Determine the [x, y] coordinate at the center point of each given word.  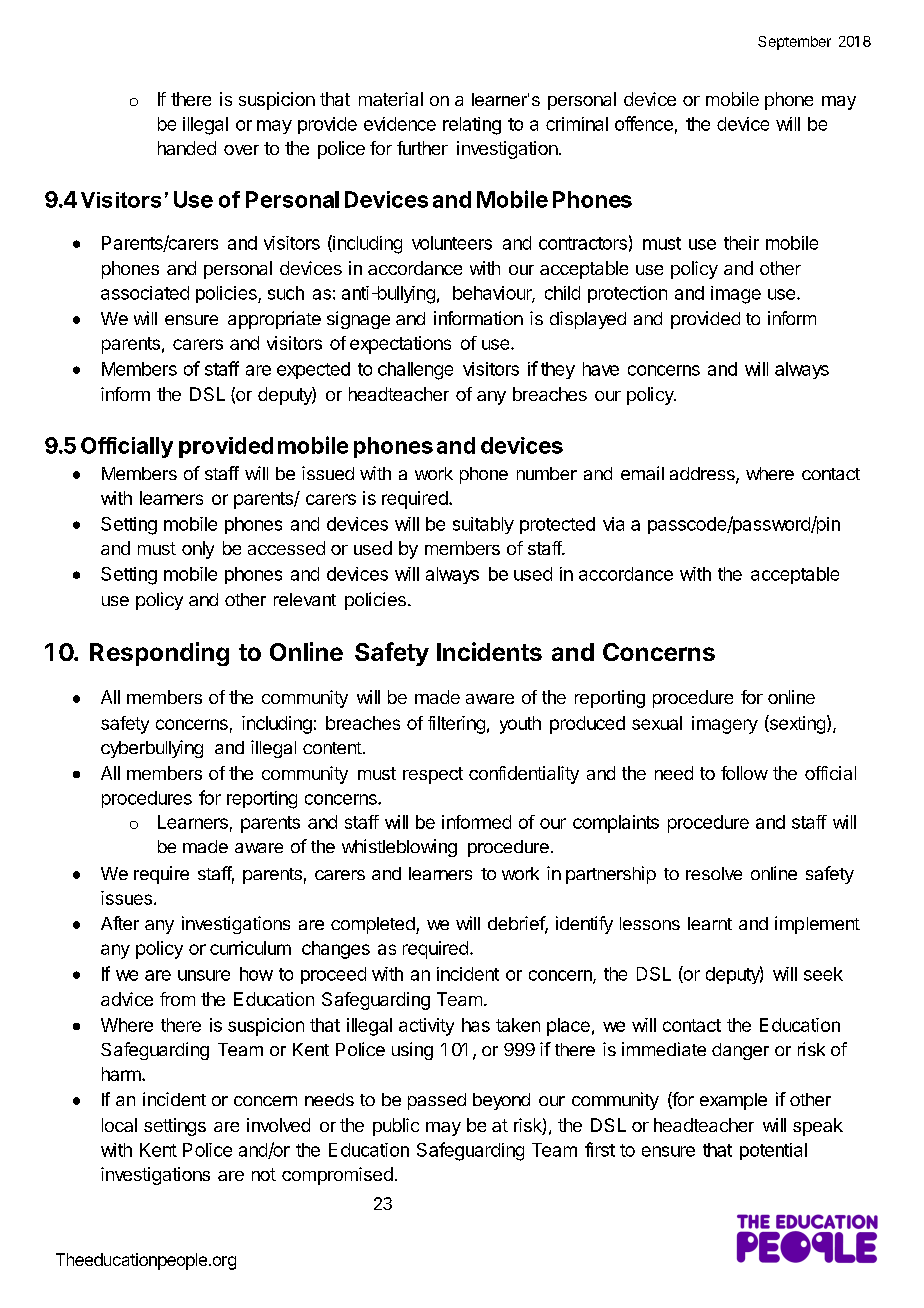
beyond [501, 1101]
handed [187, 148]
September [794, 43]
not [264, 1174]
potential [773, 1151]
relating [472, 126]
